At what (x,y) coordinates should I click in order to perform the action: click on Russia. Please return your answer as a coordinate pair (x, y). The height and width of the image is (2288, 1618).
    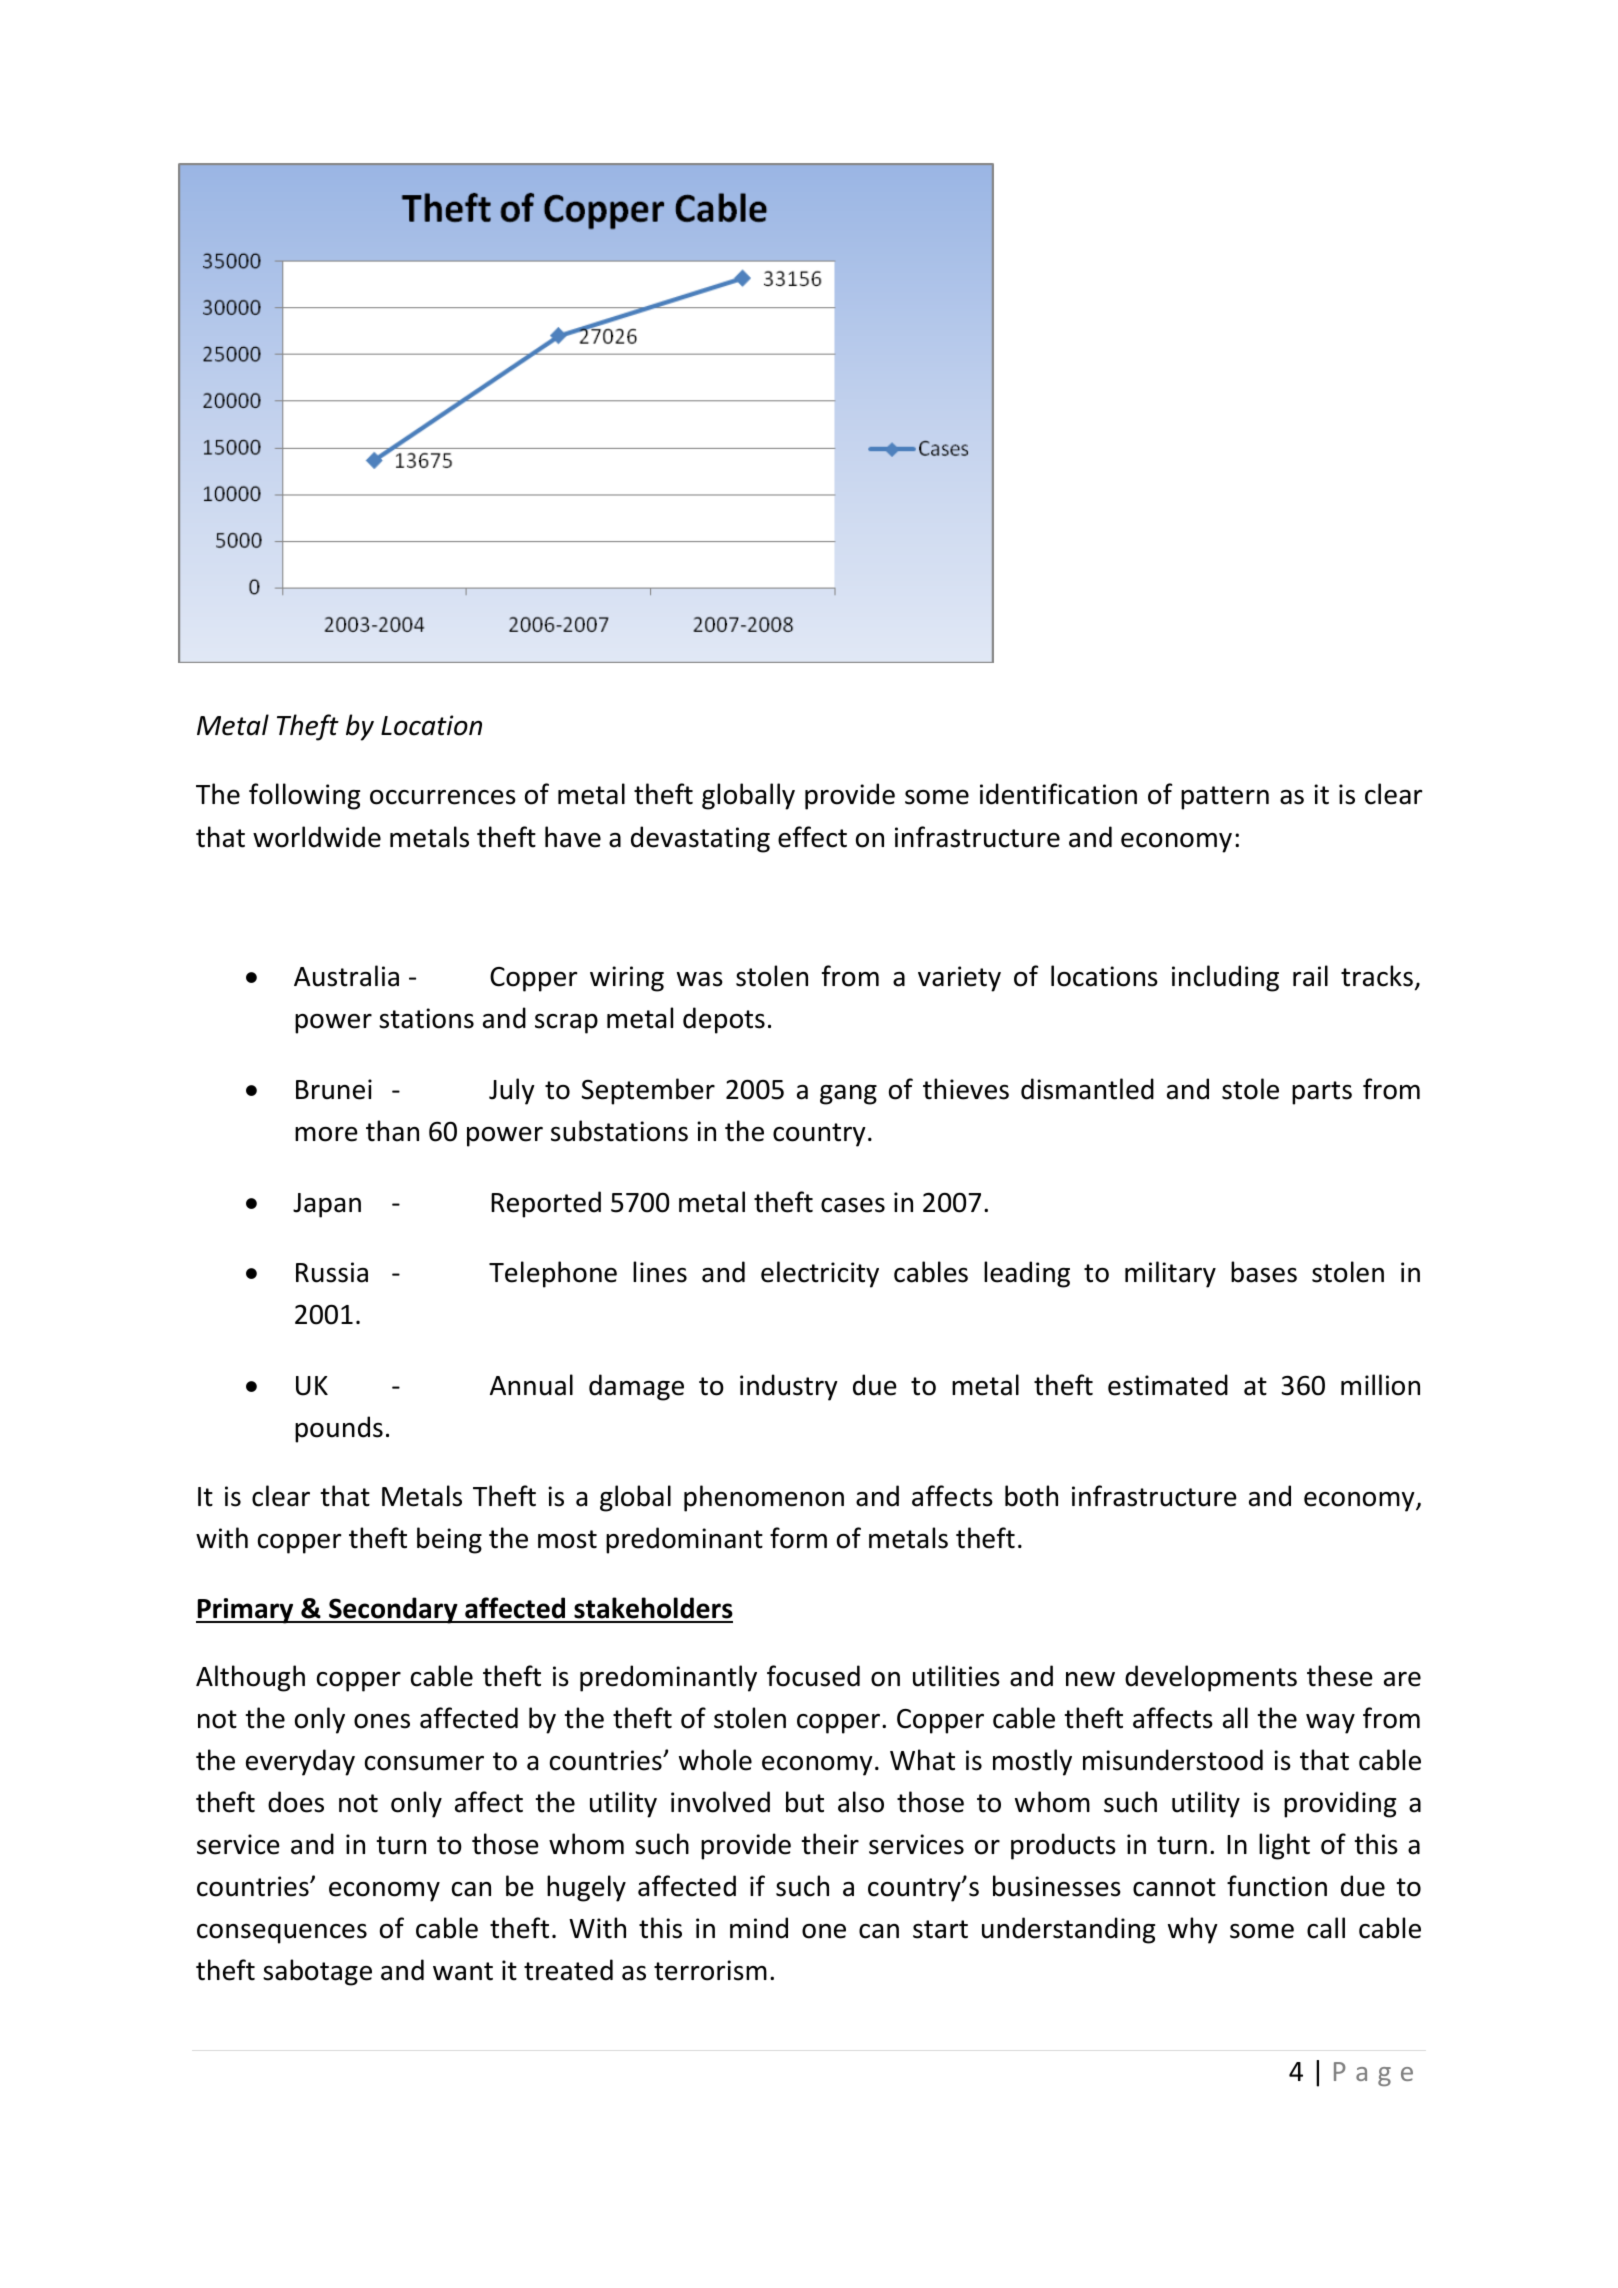
    Looking at the image, I should click on (332, 1272).
